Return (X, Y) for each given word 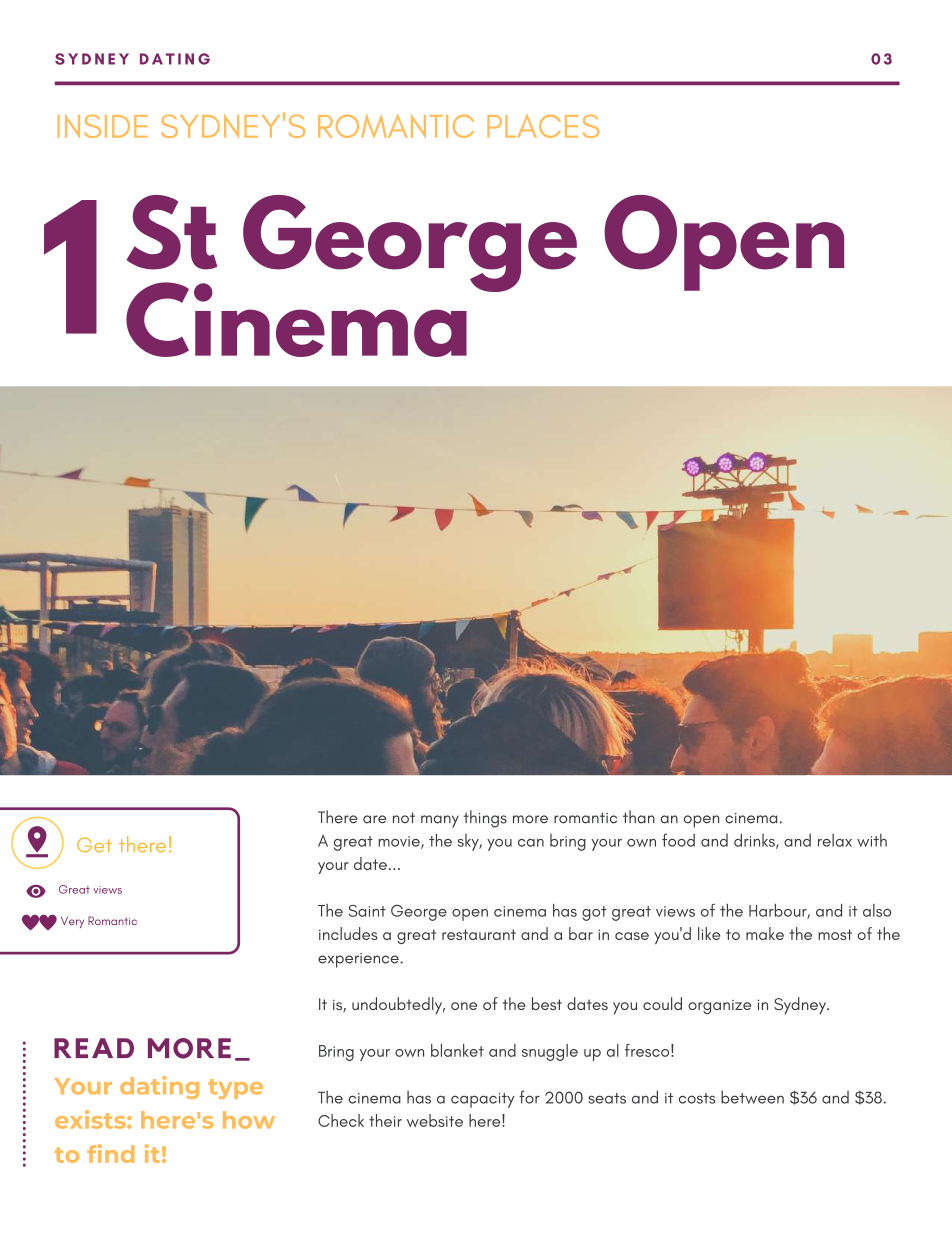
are (374, 819)
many (440, 821)
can (531, 843)
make (765, 933)
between (752, 1097)
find (110, 1153)
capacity (483, 1100)
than (639, 817)
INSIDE (102, 126)
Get (94, 845)
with (872, 840)
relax (835, 840)
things (485, 819)
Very (72, 922)
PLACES (543, 126)
